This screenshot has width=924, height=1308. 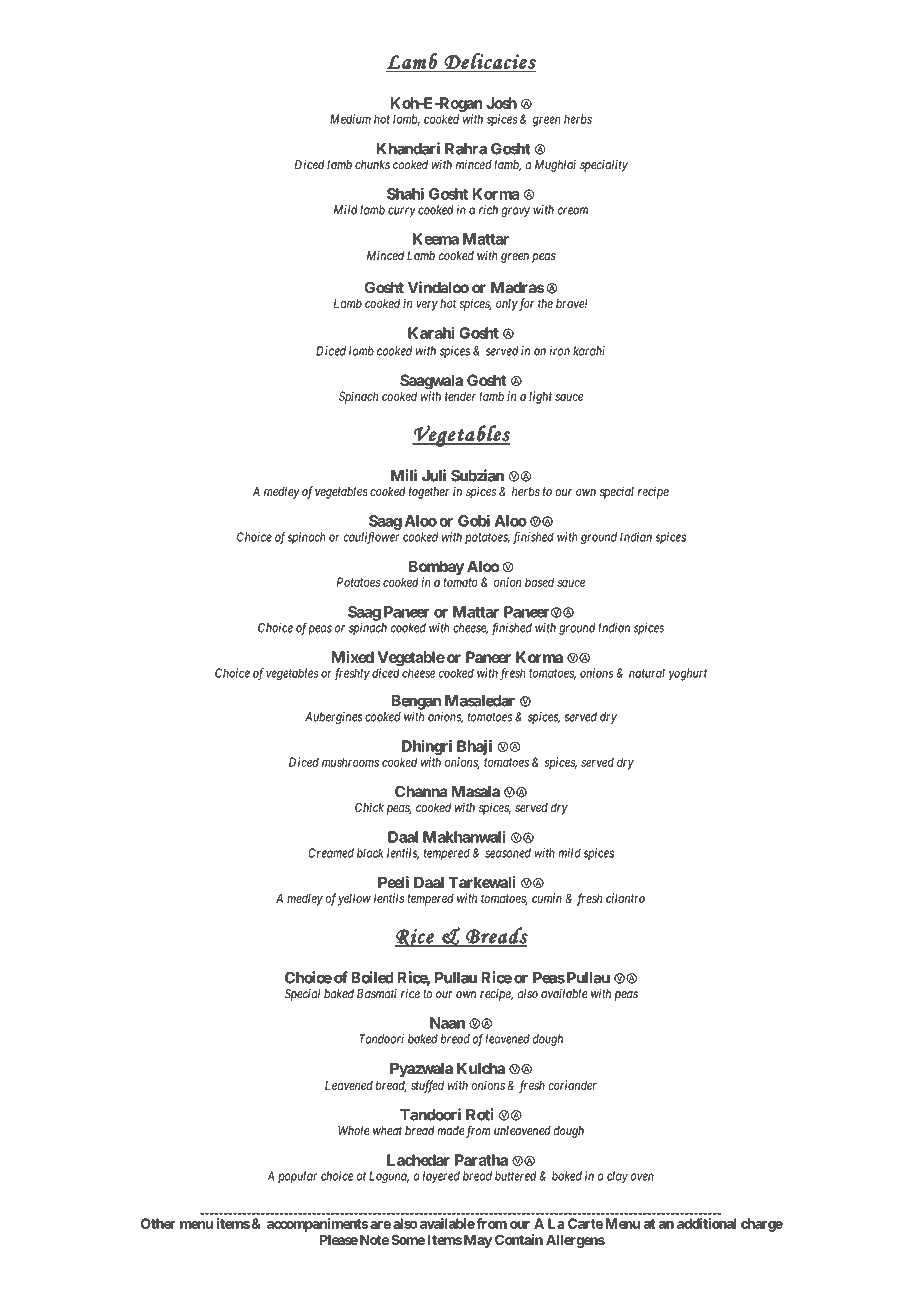 What do you see at coordinates (370, 853) in the screenshot?
I see `black` at bounding box center [370, 853].
